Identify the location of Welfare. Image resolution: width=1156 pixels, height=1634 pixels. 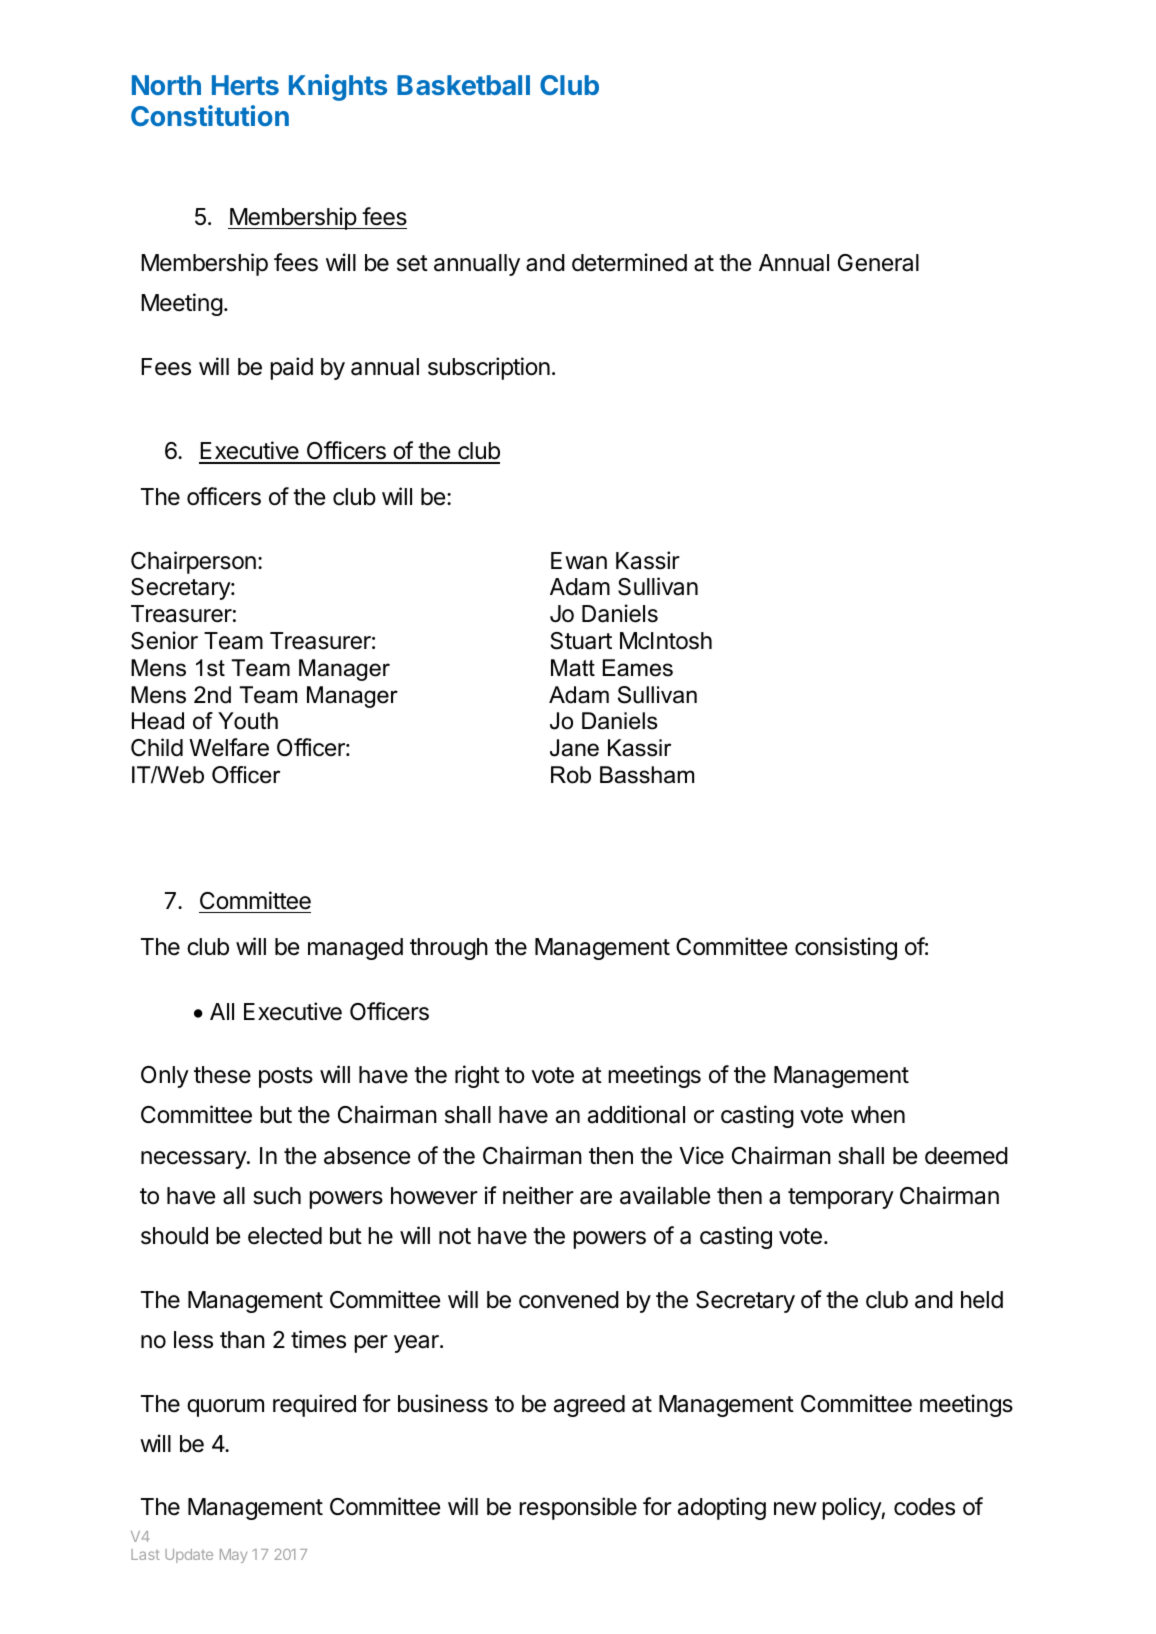
(229, 747).
